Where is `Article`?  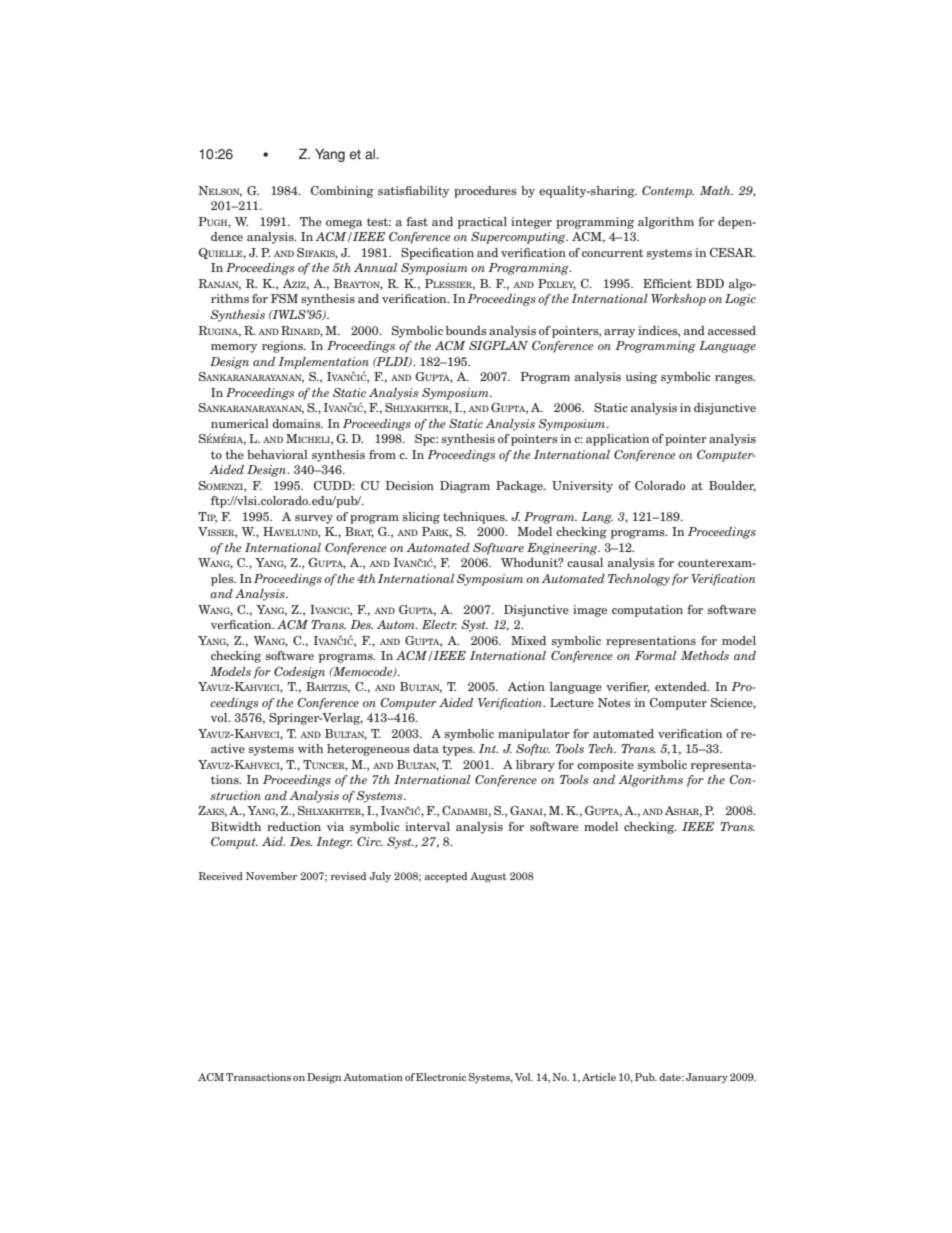
Article is located at coordinates (599, 1077).
